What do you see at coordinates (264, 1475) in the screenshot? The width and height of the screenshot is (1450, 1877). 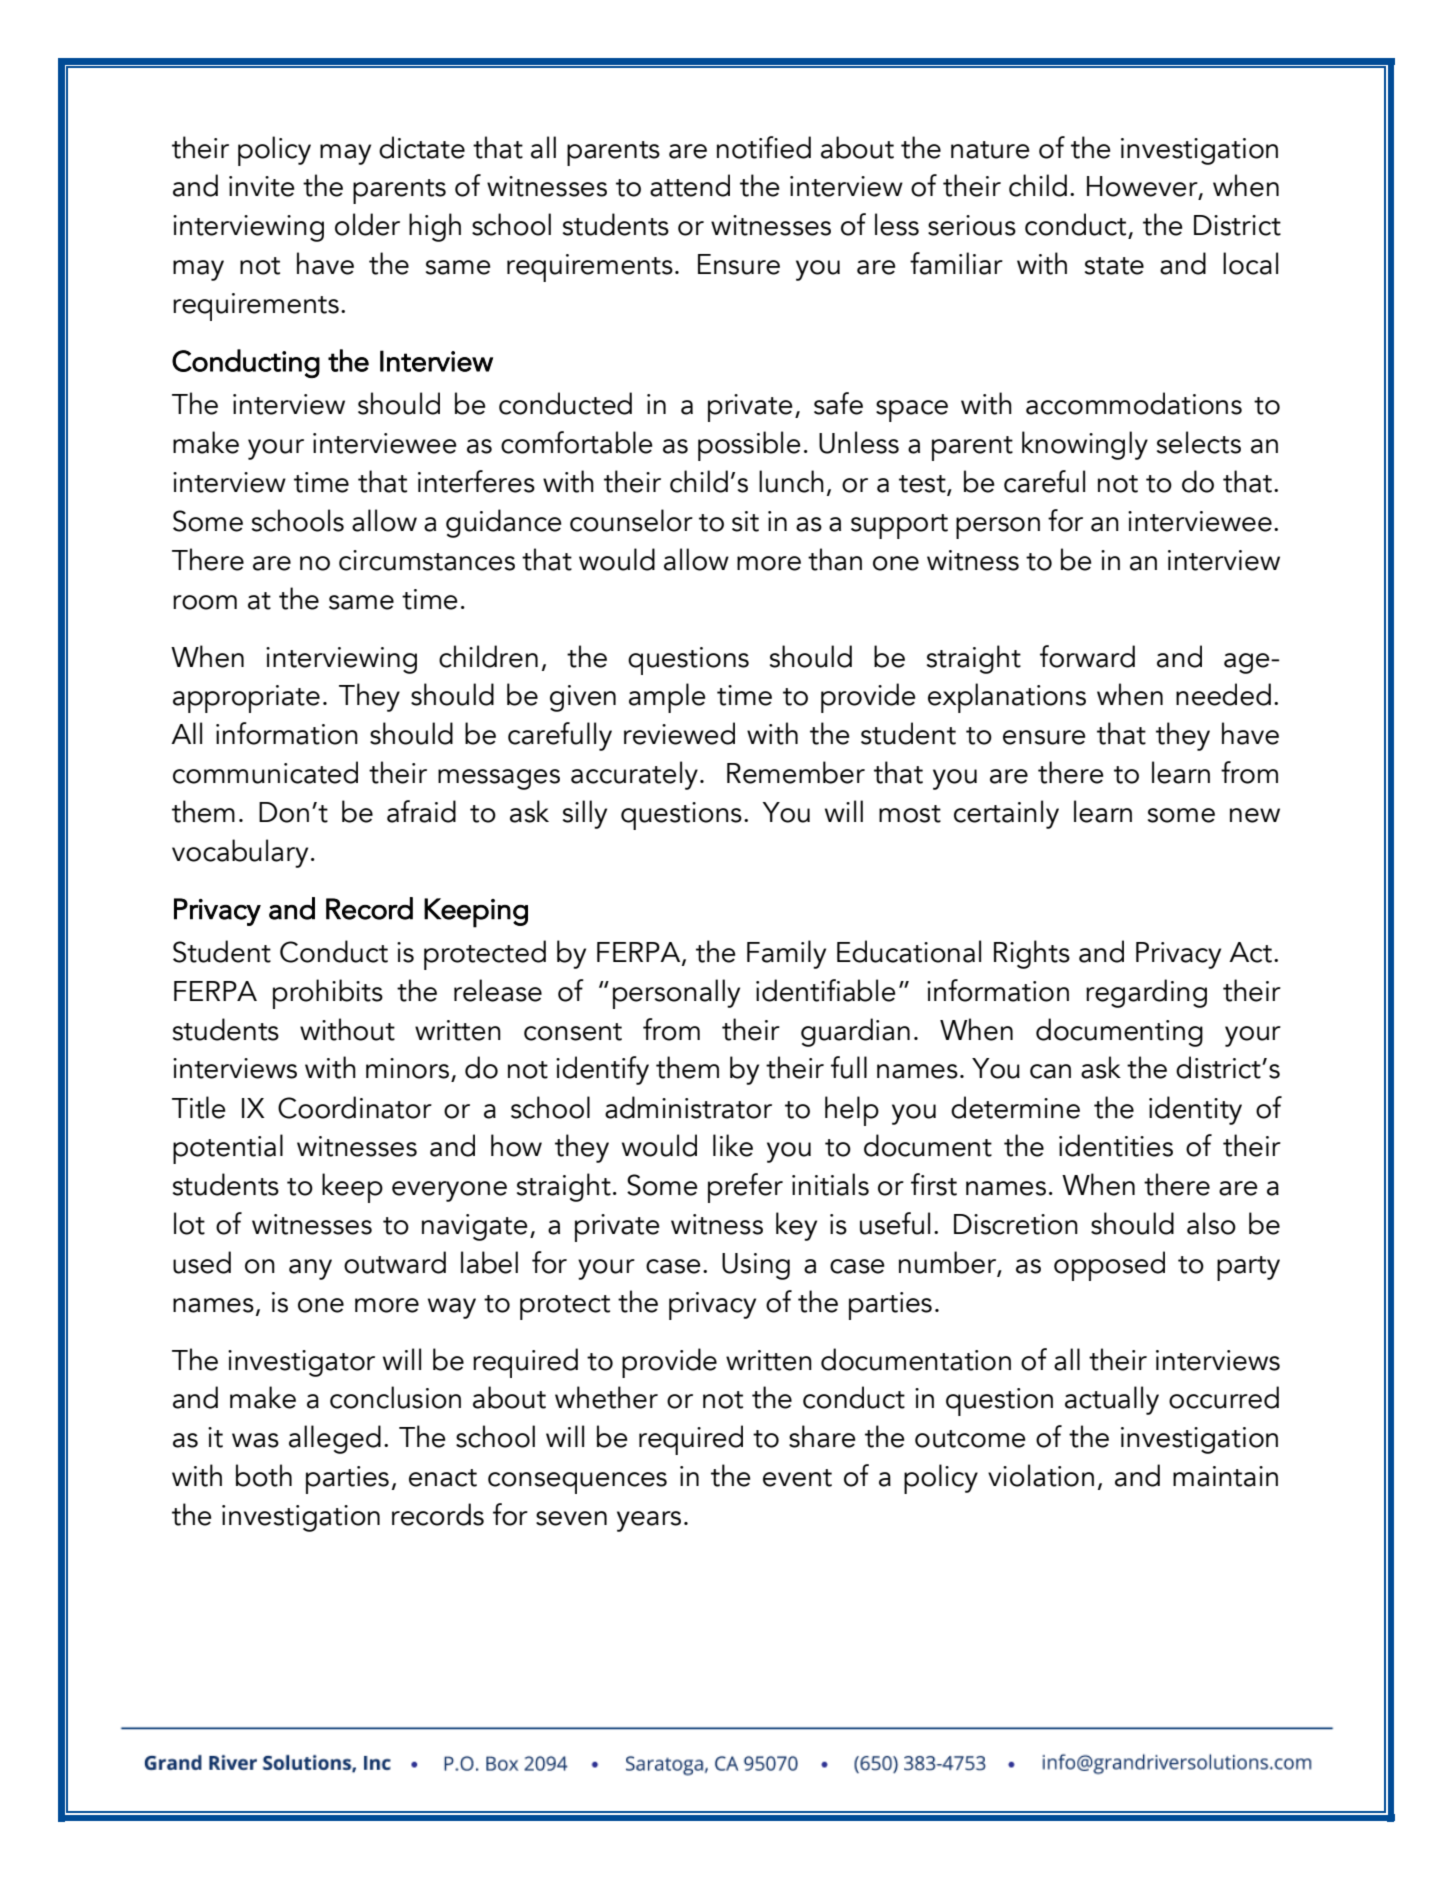 I see `both` at bounding box center [264, 1475].
